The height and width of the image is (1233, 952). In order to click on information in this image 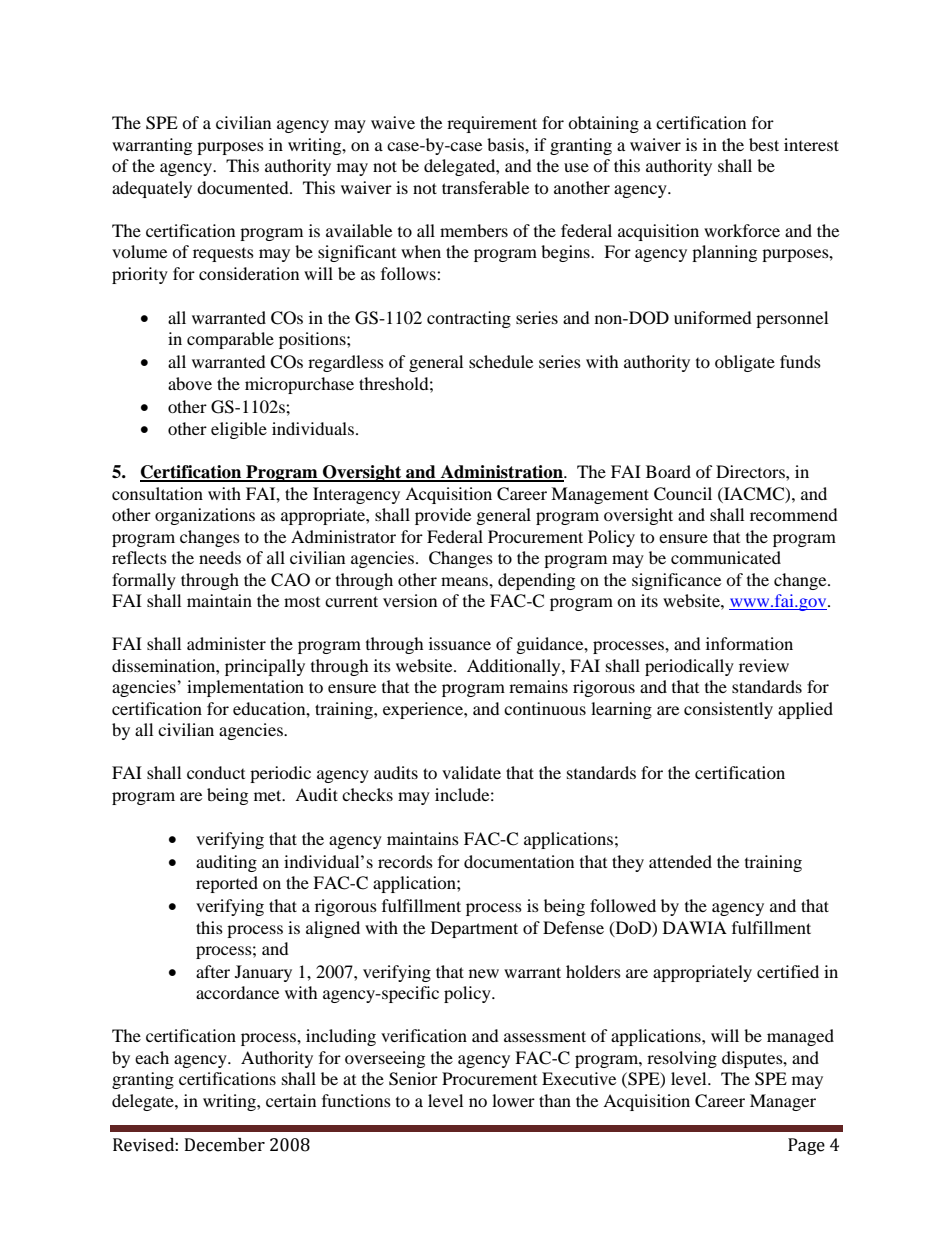, I will do `click(749, 643)`.
